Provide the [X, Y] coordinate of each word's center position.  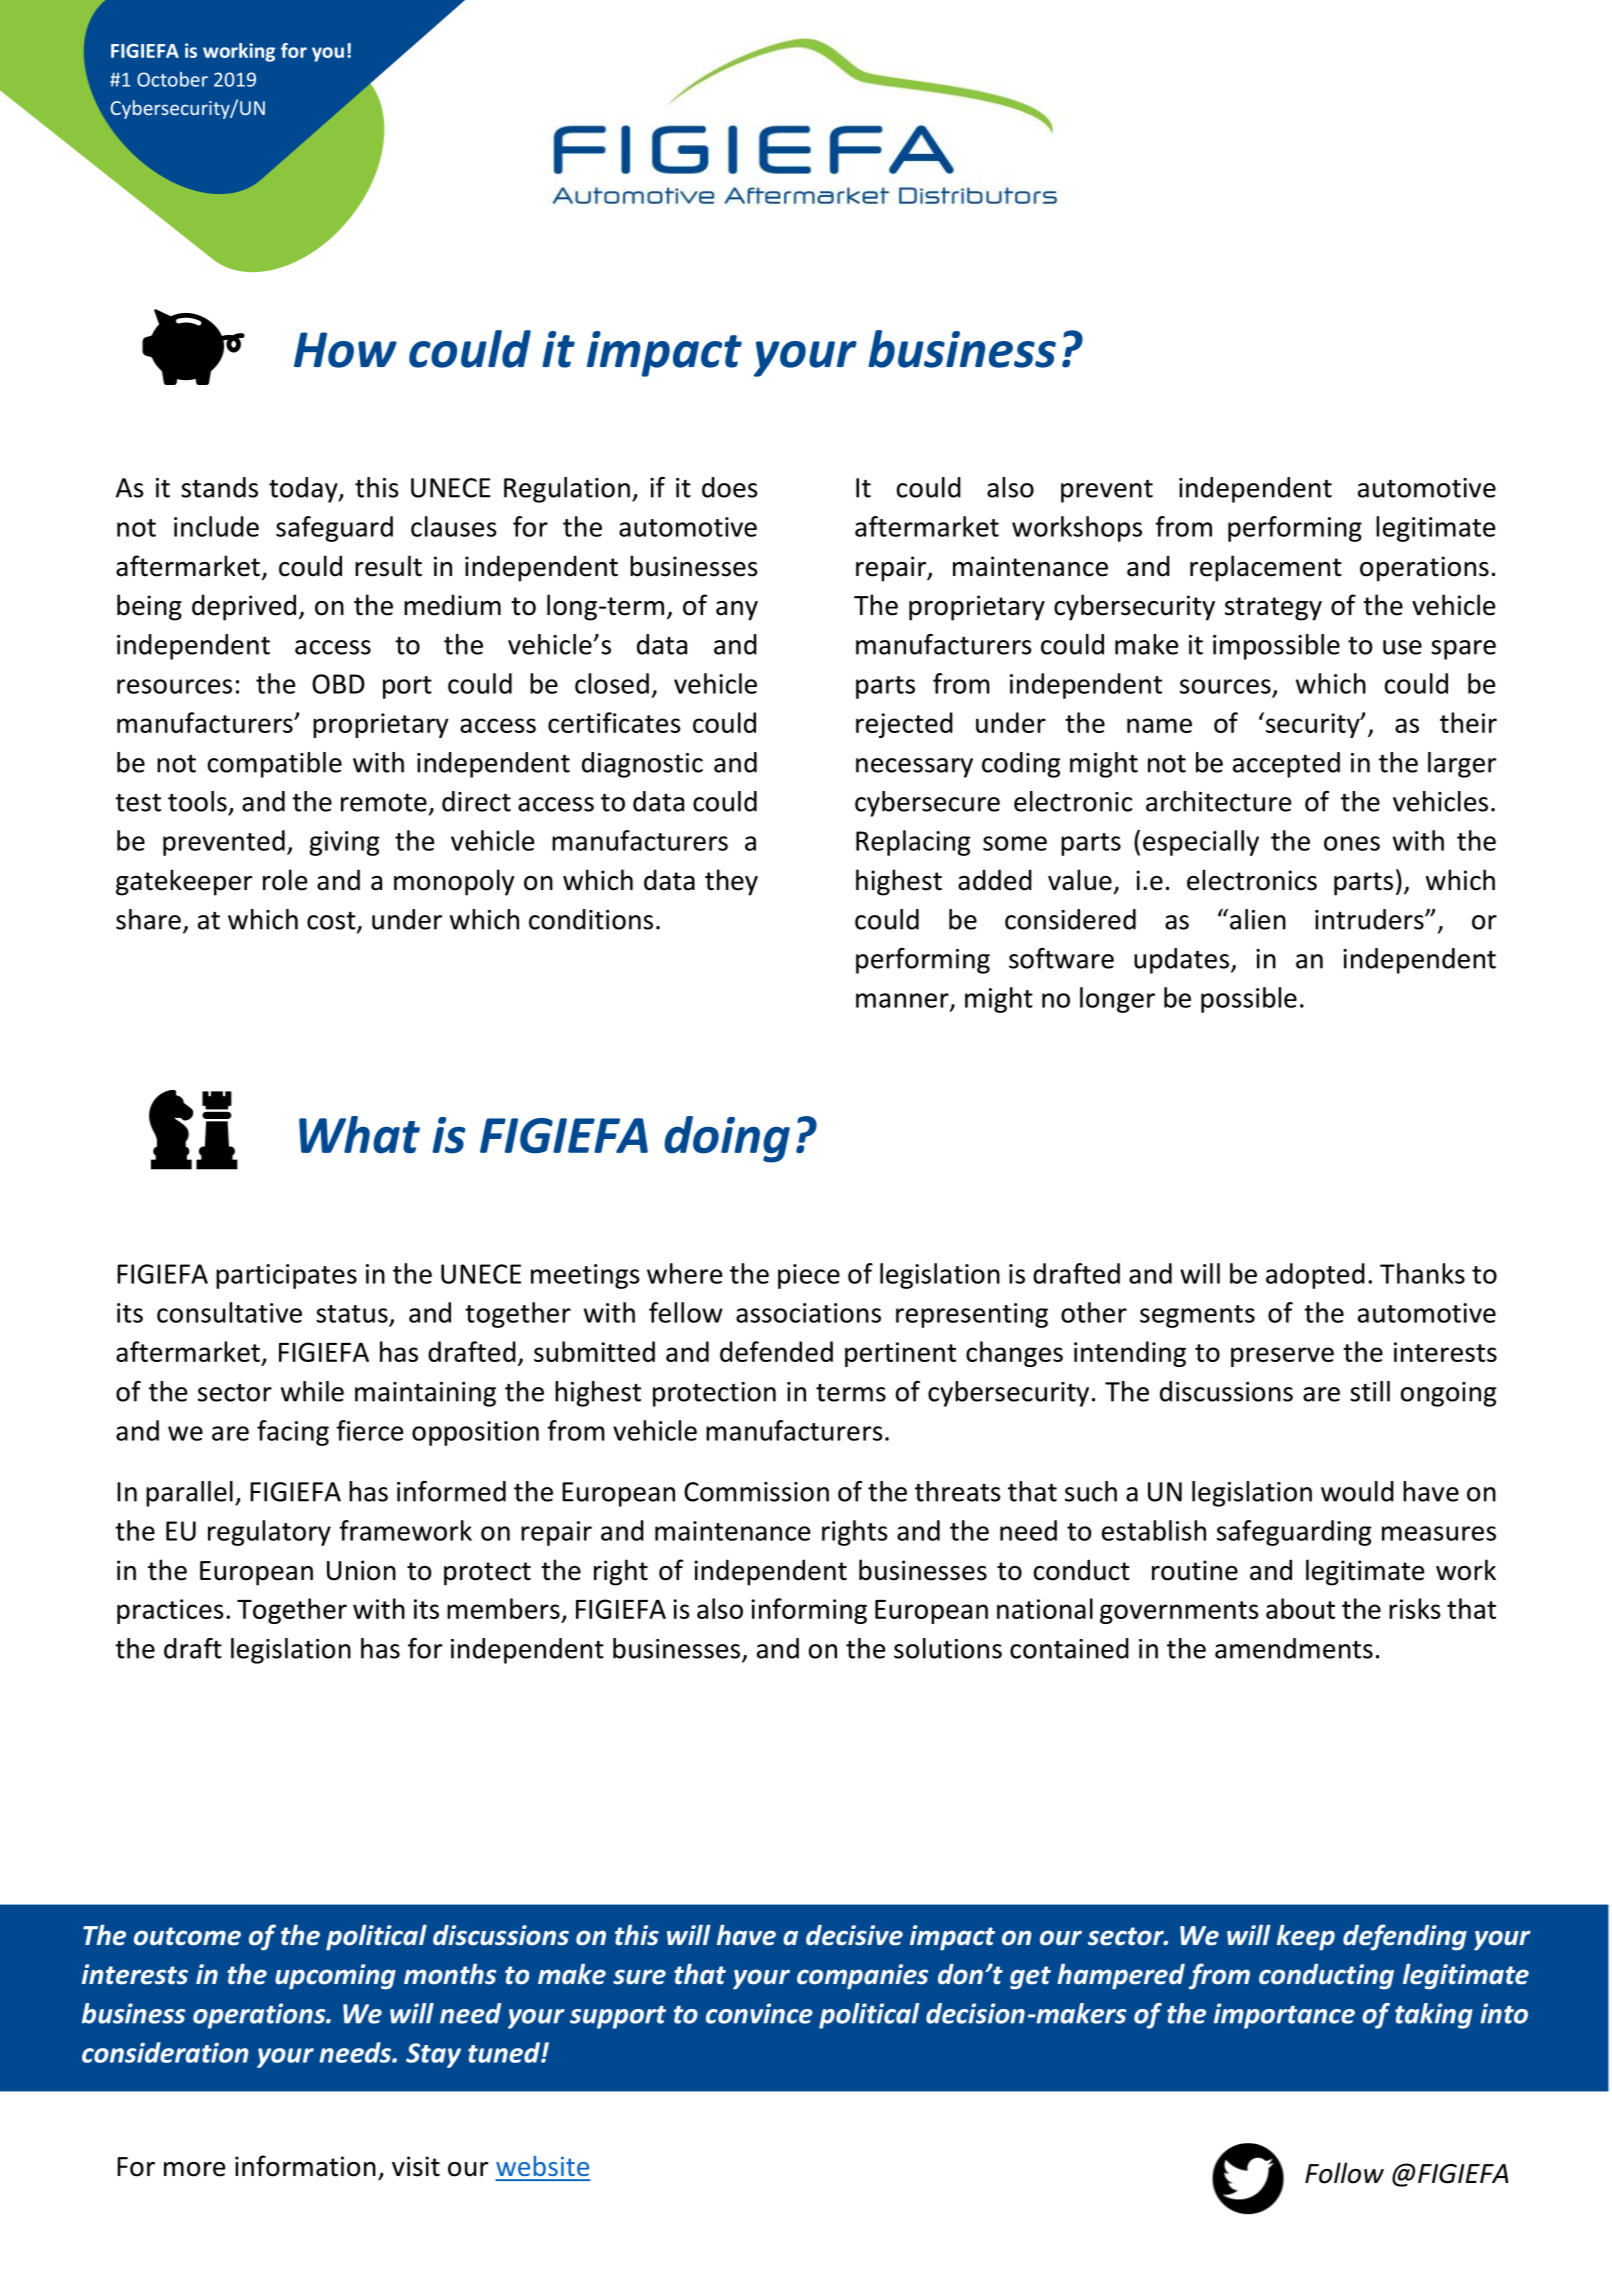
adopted [1315, 1276]
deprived [244, 607]
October [172, 79]
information [305, 2166]
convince [759, 2013]
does [730, 487]
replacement [1266, 568]
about [1300, 1608]
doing [727, 1139]
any [737, 611]
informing [809, 1611]
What [359, 1135]
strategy [1273, 609]
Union [361, 1570]
